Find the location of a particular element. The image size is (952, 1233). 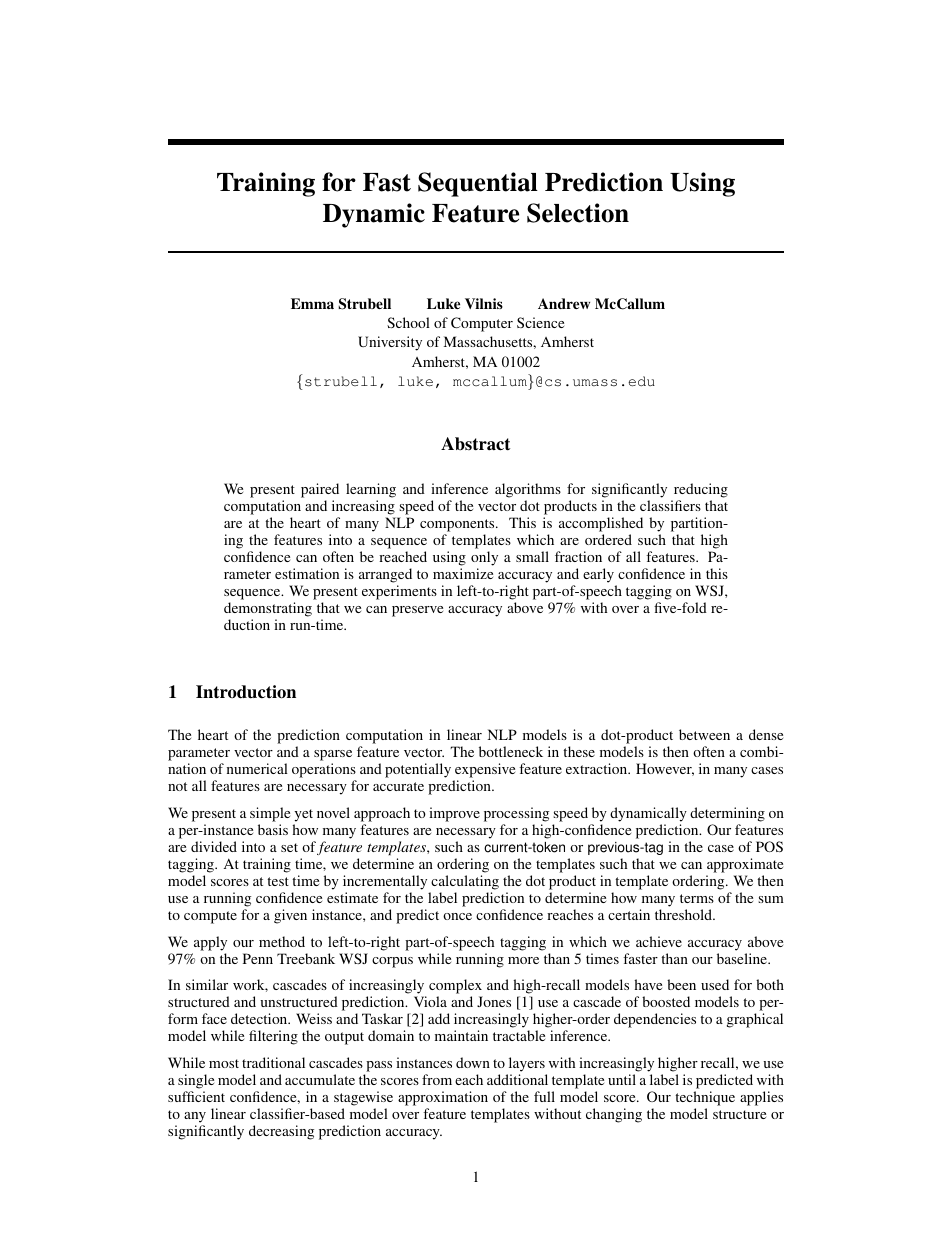

Sequential is located at coordinates (478, 184).
